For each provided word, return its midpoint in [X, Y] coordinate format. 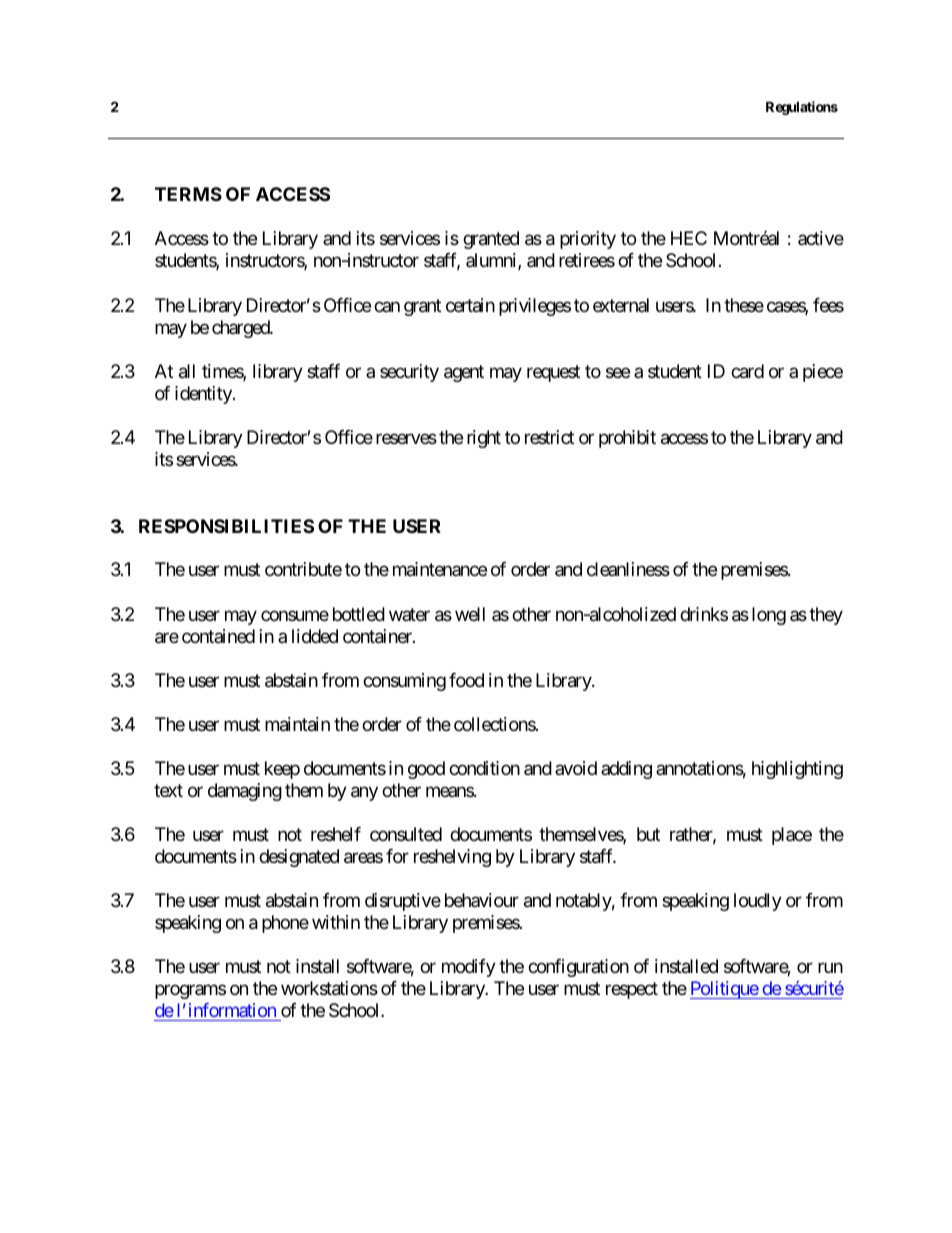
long [769, 616]
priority [588, 240]
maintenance [440, 569]
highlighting [797, 770]
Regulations [802, 108]
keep [282, 770]
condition [484, 768]
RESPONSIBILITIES [226, 526]
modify [469, 968]
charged [241, 329]
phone [285, 924]
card [747, 371]
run [830, 968]
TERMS [188, 194]
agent [464, 373]
